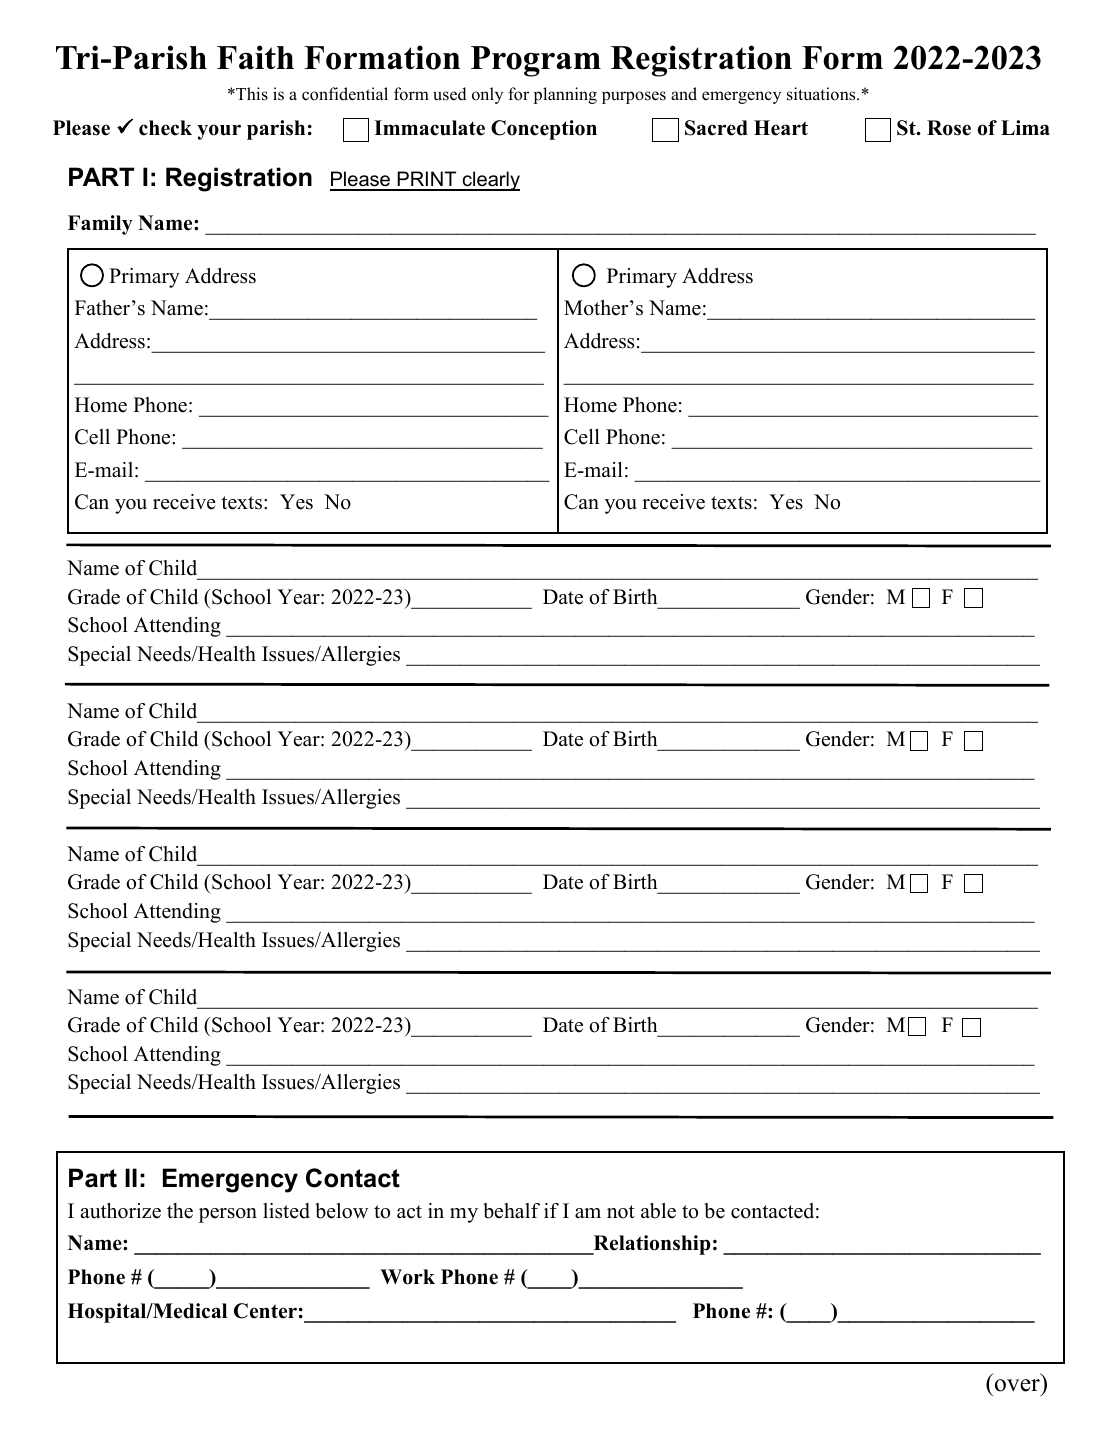 The width and height of the screenshot is (1114, 1441). Describe the element at coordinates (511, 1211) in the screenshot. I see `behalf` at that location.
